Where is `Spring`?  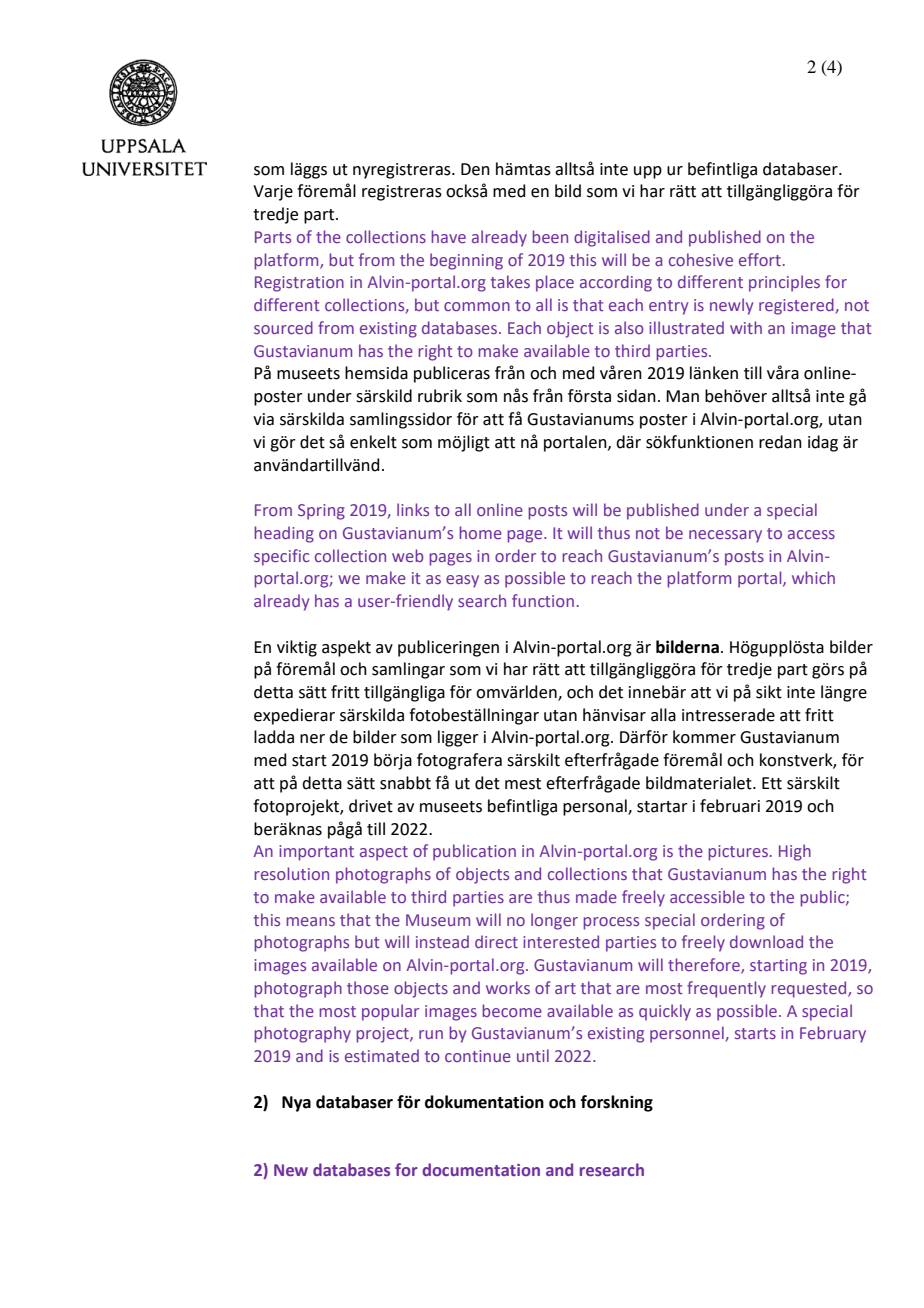
Spring is located at coordinates (321, 512).
